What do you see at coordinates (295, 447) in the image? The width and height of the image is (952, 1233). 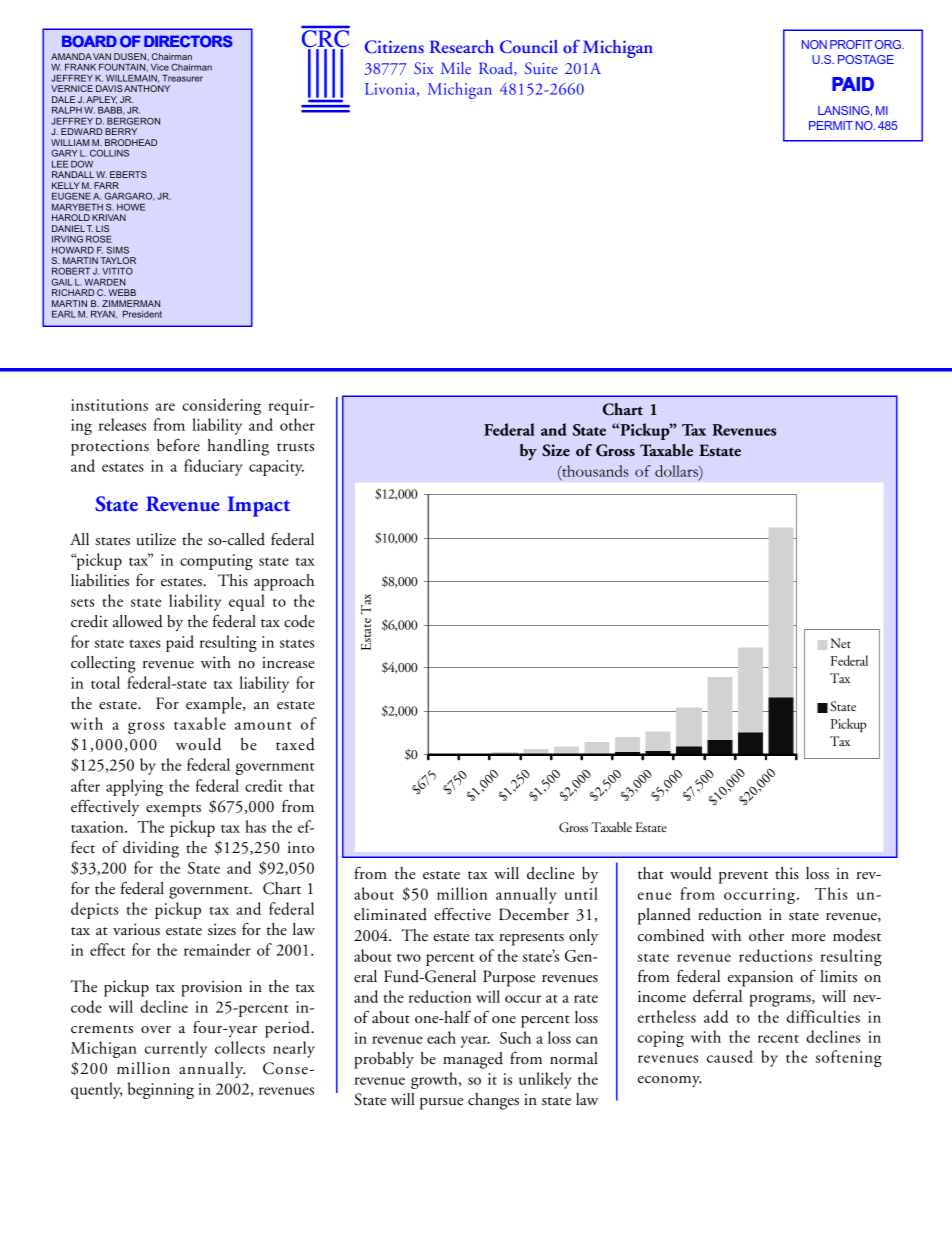 I see `trusts` at bounding box center [295, 447].
